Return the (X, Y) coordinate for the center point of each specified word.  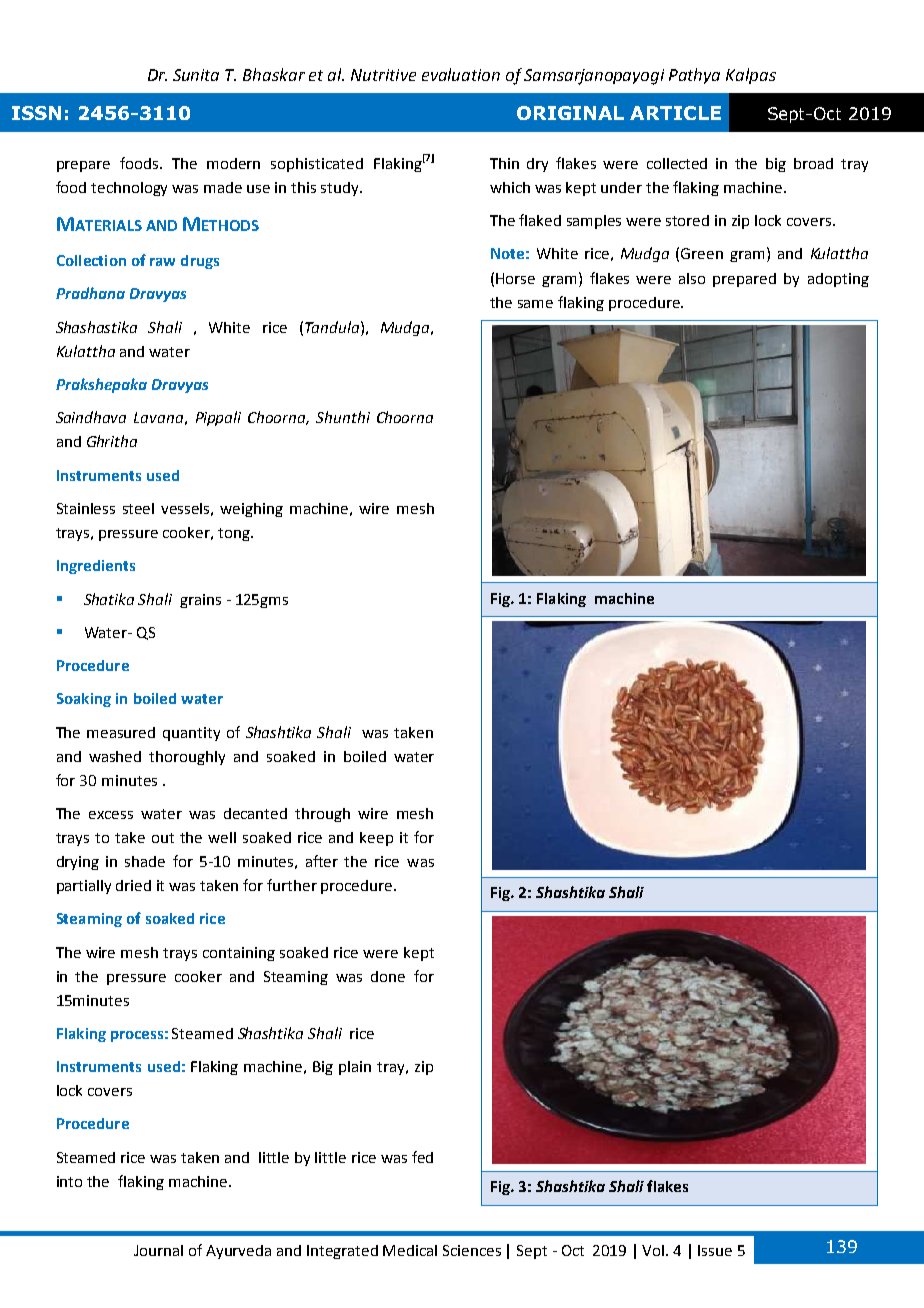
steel (138, 508)
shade (145, 861)
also (692, 278)
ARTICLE (675, 113)
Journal (158, 1250)
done (388, 976)
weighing (251, 510)
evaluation (461, 74)
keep (376, 839)
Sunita (196, 75)
